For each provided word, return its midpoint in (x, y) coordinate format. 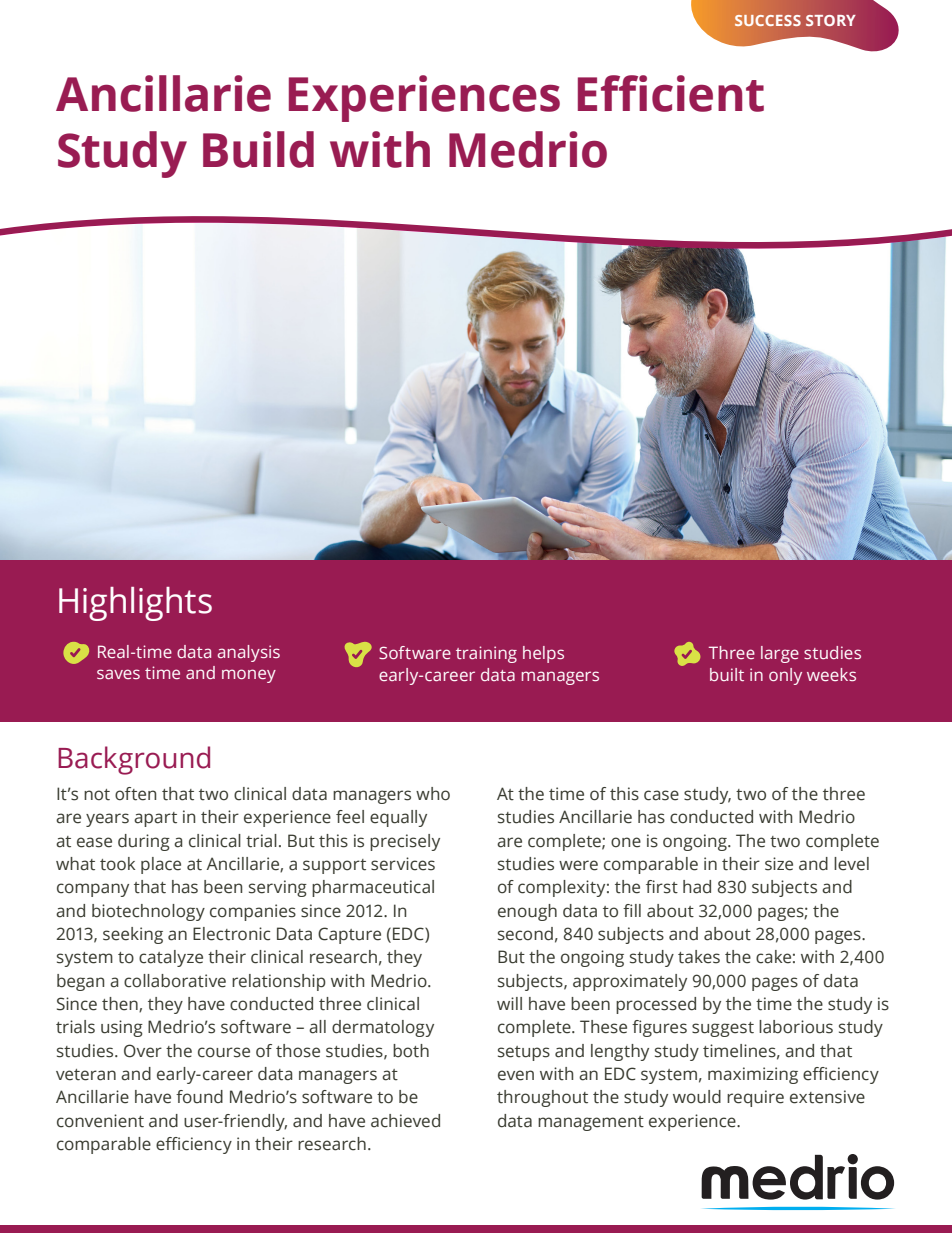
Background (134, 760)
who (433, 794)
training (486, 654)
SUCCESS (768, 20)
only (785, 676)
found (199, 1097)
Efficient (671, 93)
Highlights (135, 604)
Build (258, 149)
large (780, 654)
